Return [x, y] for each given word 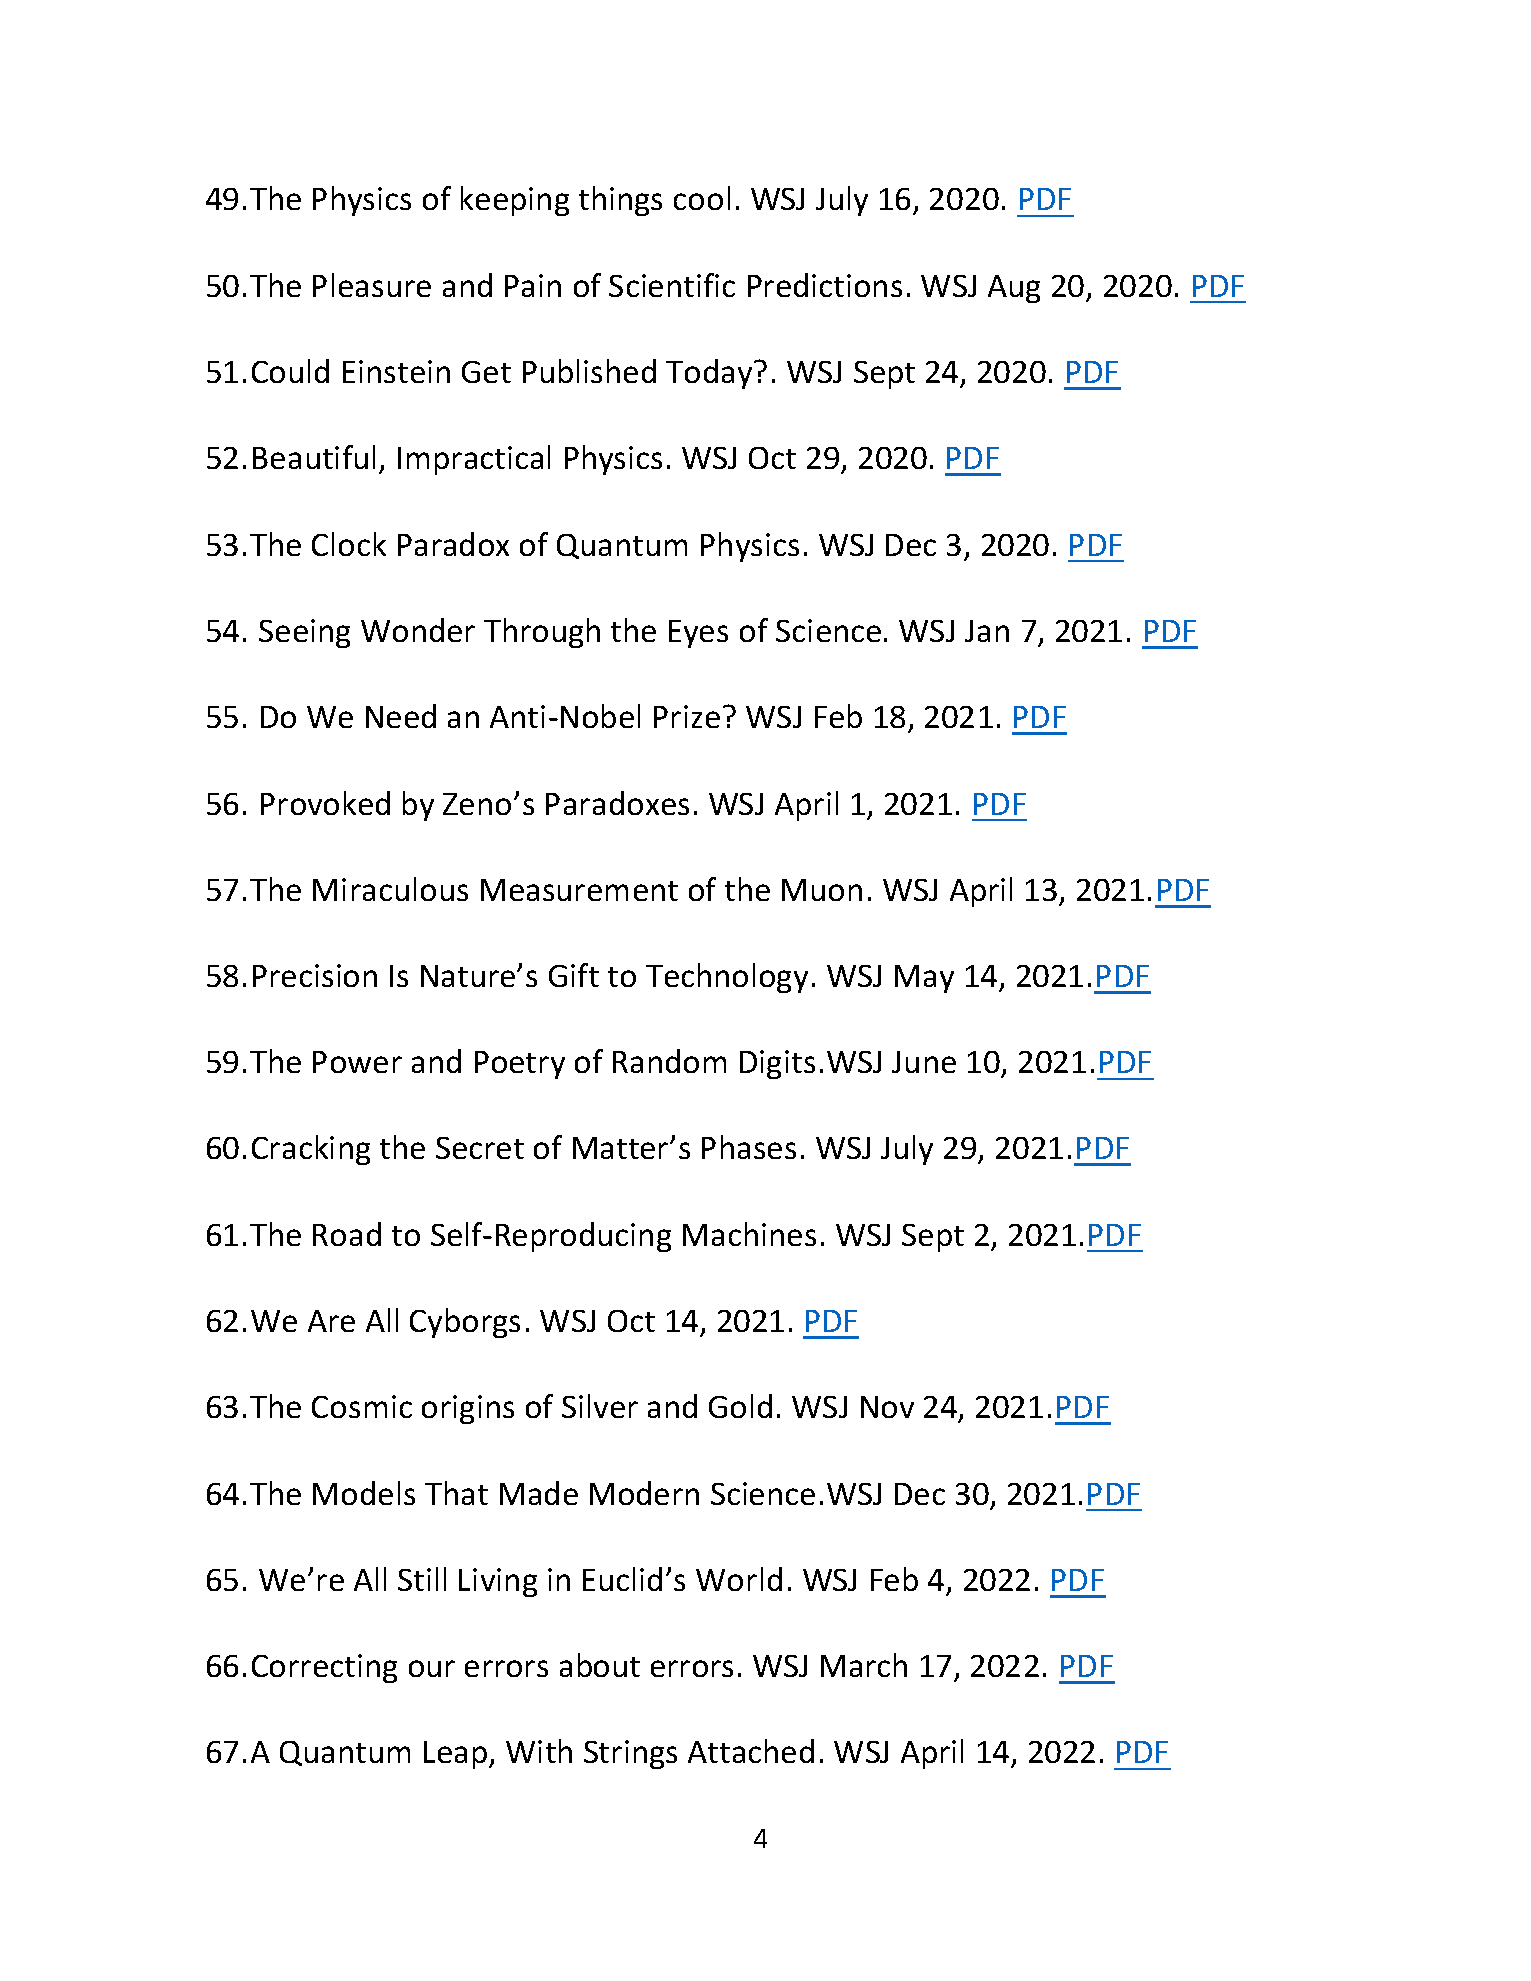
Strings [630, 1754]
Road [347, 1234]
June [924, 1062]
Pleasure [372, 285]
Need [401, 716]
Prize [687, 716]
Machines [749, 1234]
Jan [987, 631]
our [432, 1668]
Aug [1014, 289]
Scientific [672, 285]
